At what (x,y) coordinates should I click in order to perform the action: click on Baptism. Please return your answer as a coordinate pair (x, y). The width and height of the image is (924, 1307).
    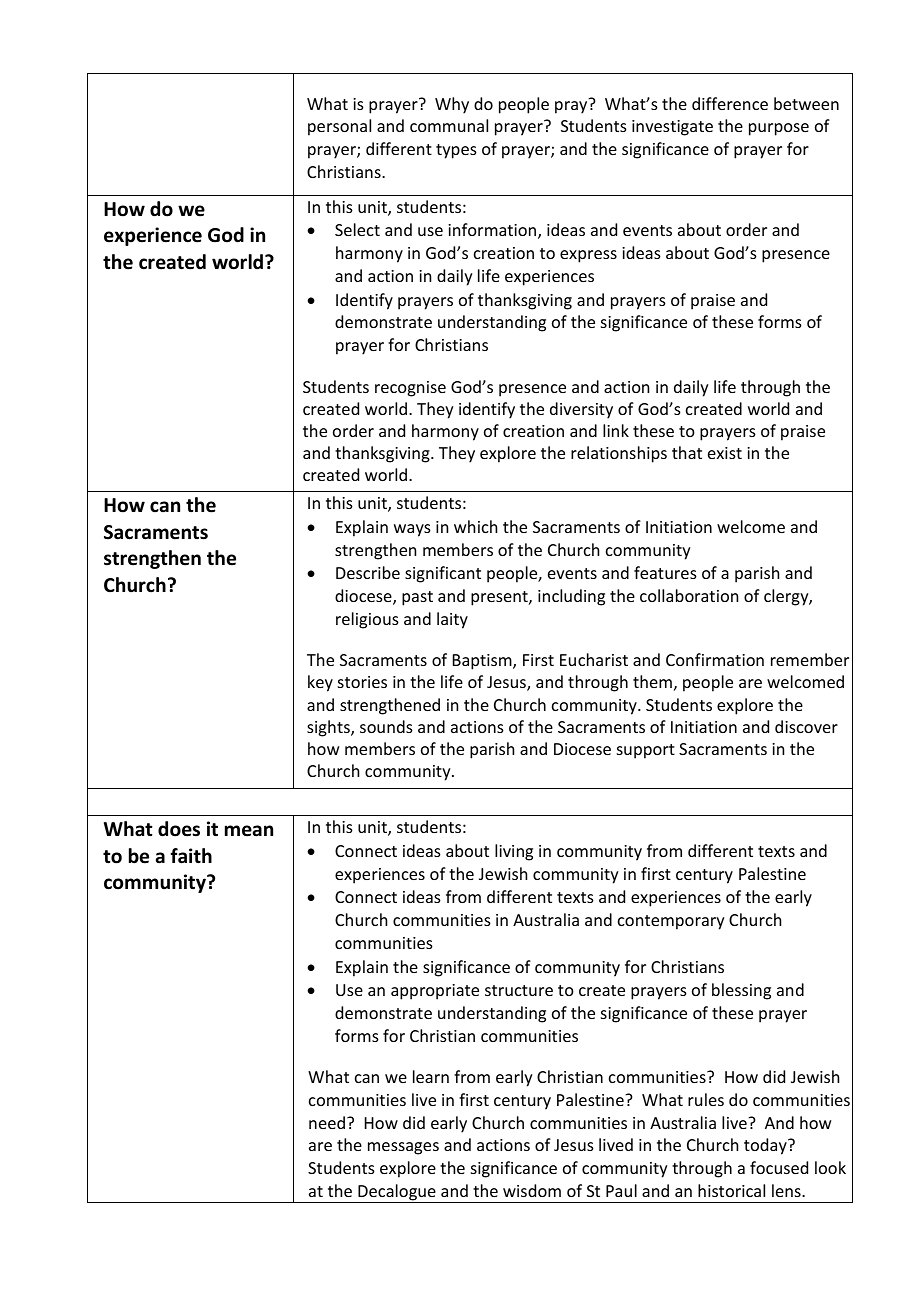
    Looking at the image, I should click on (483, 662).
